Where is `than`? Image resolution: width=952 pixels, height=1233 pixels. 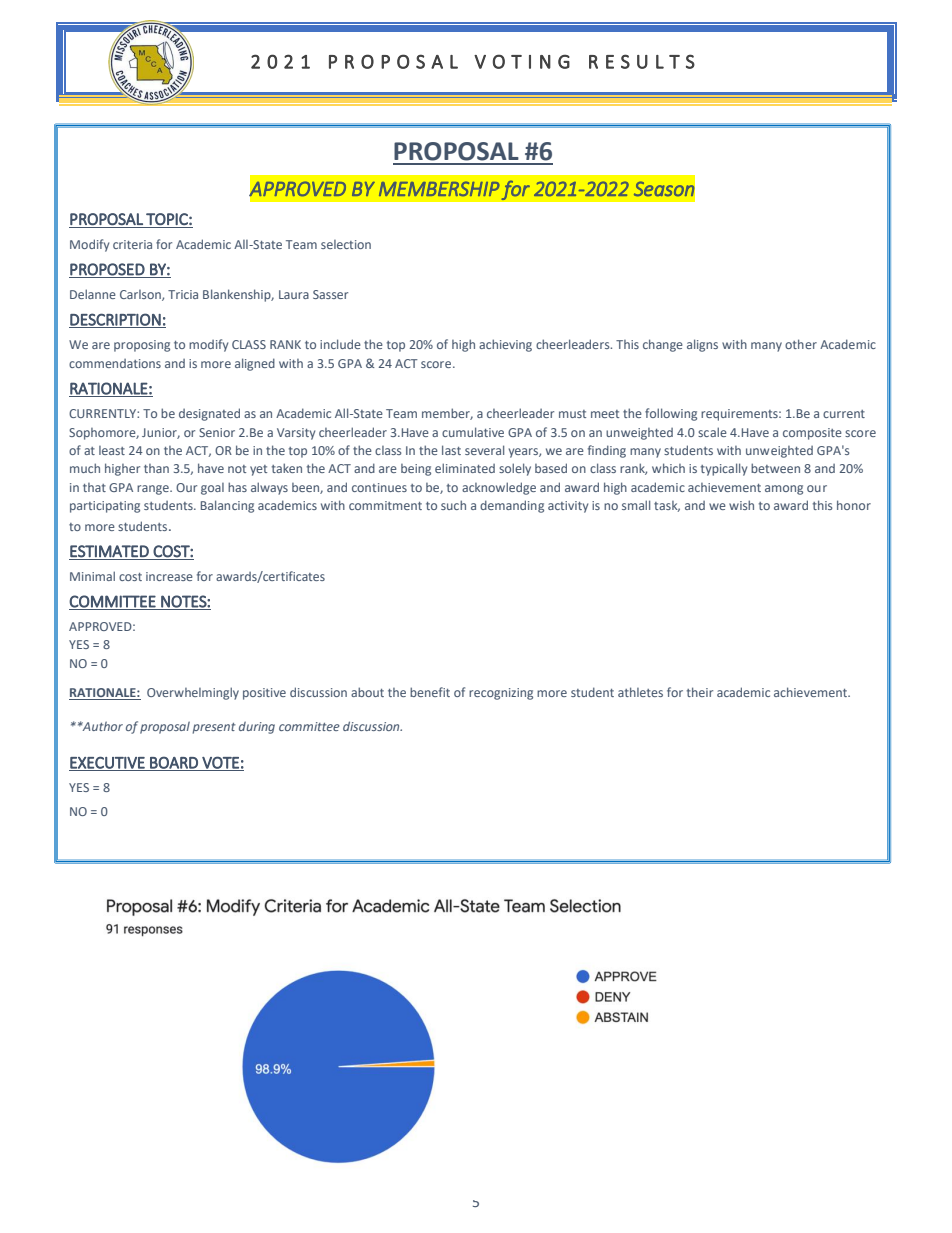
than is located at coordinates (156, 468).
